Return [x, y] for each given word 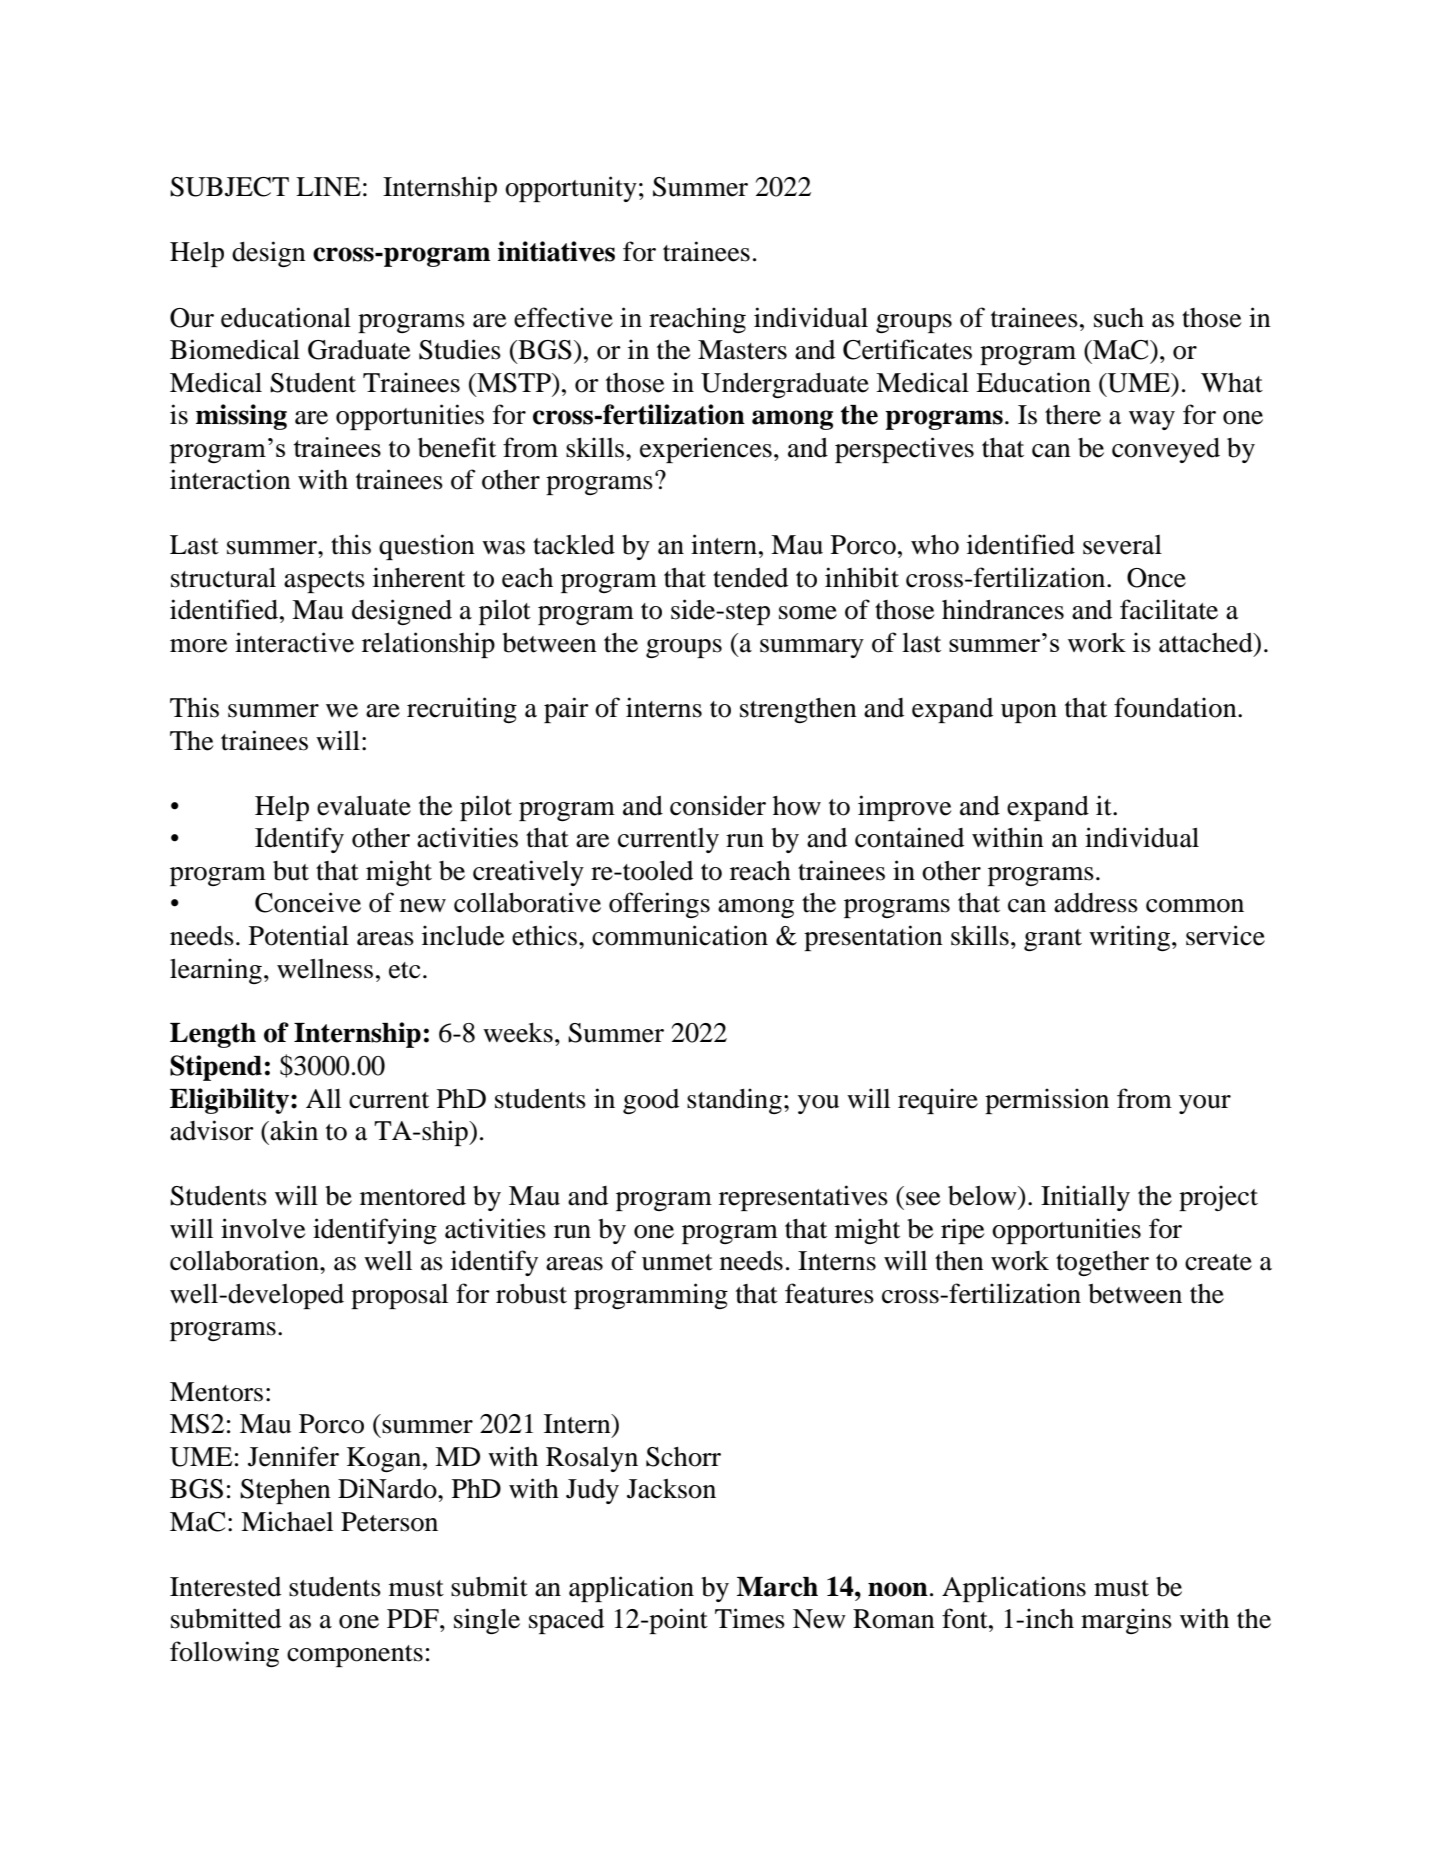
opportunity [571, 189]
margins [1126, 1621]
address [1096, 903]
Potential [299, 935]
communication [680, 935]
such [1119, 318]
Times [750, 1618]
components [355, 1656]
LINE [328, 186]
